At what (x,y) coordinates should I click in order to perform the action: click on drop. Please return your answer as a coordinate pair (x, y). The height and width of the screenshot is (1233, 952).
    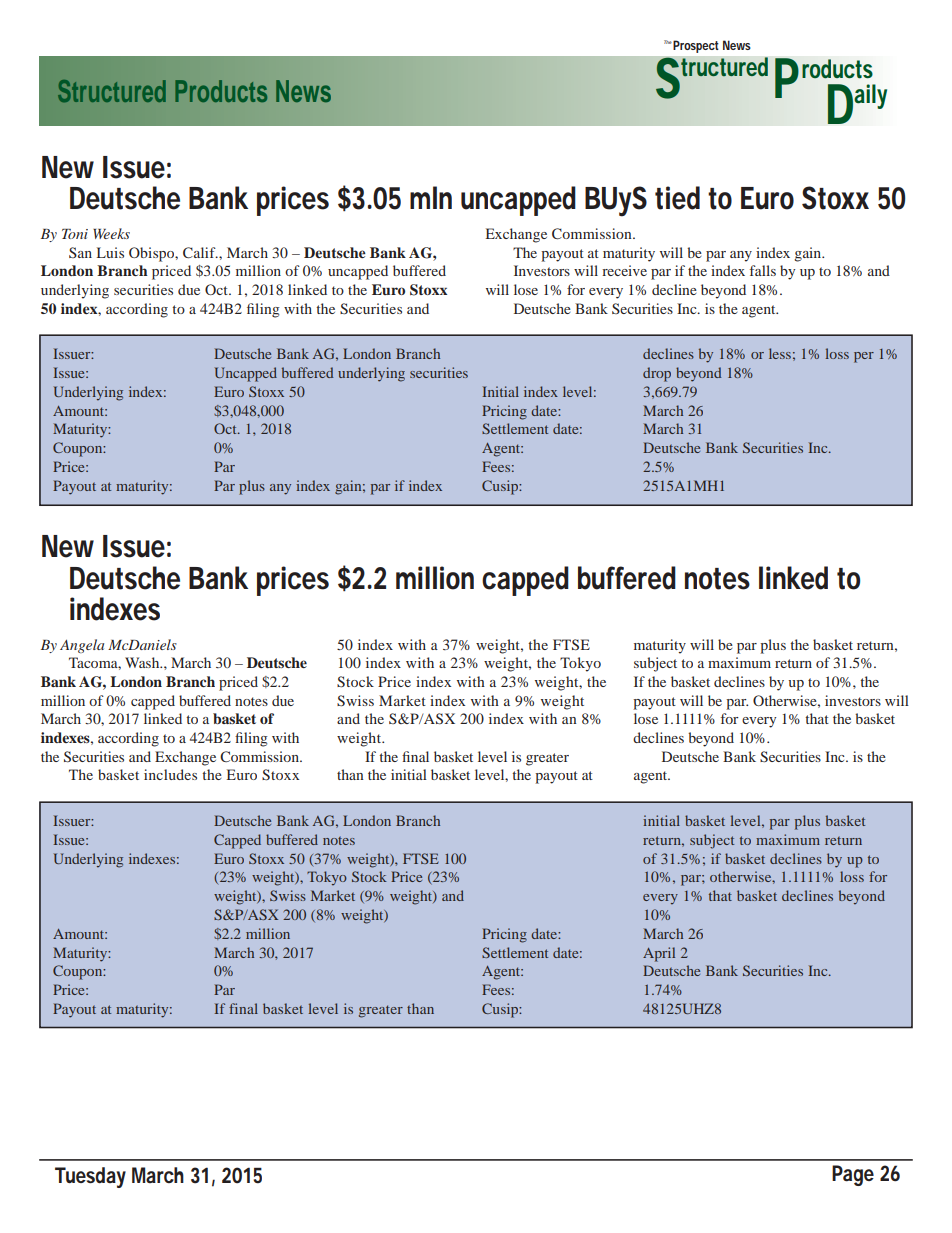
    Looking at the image, I should click on (657, 374).
